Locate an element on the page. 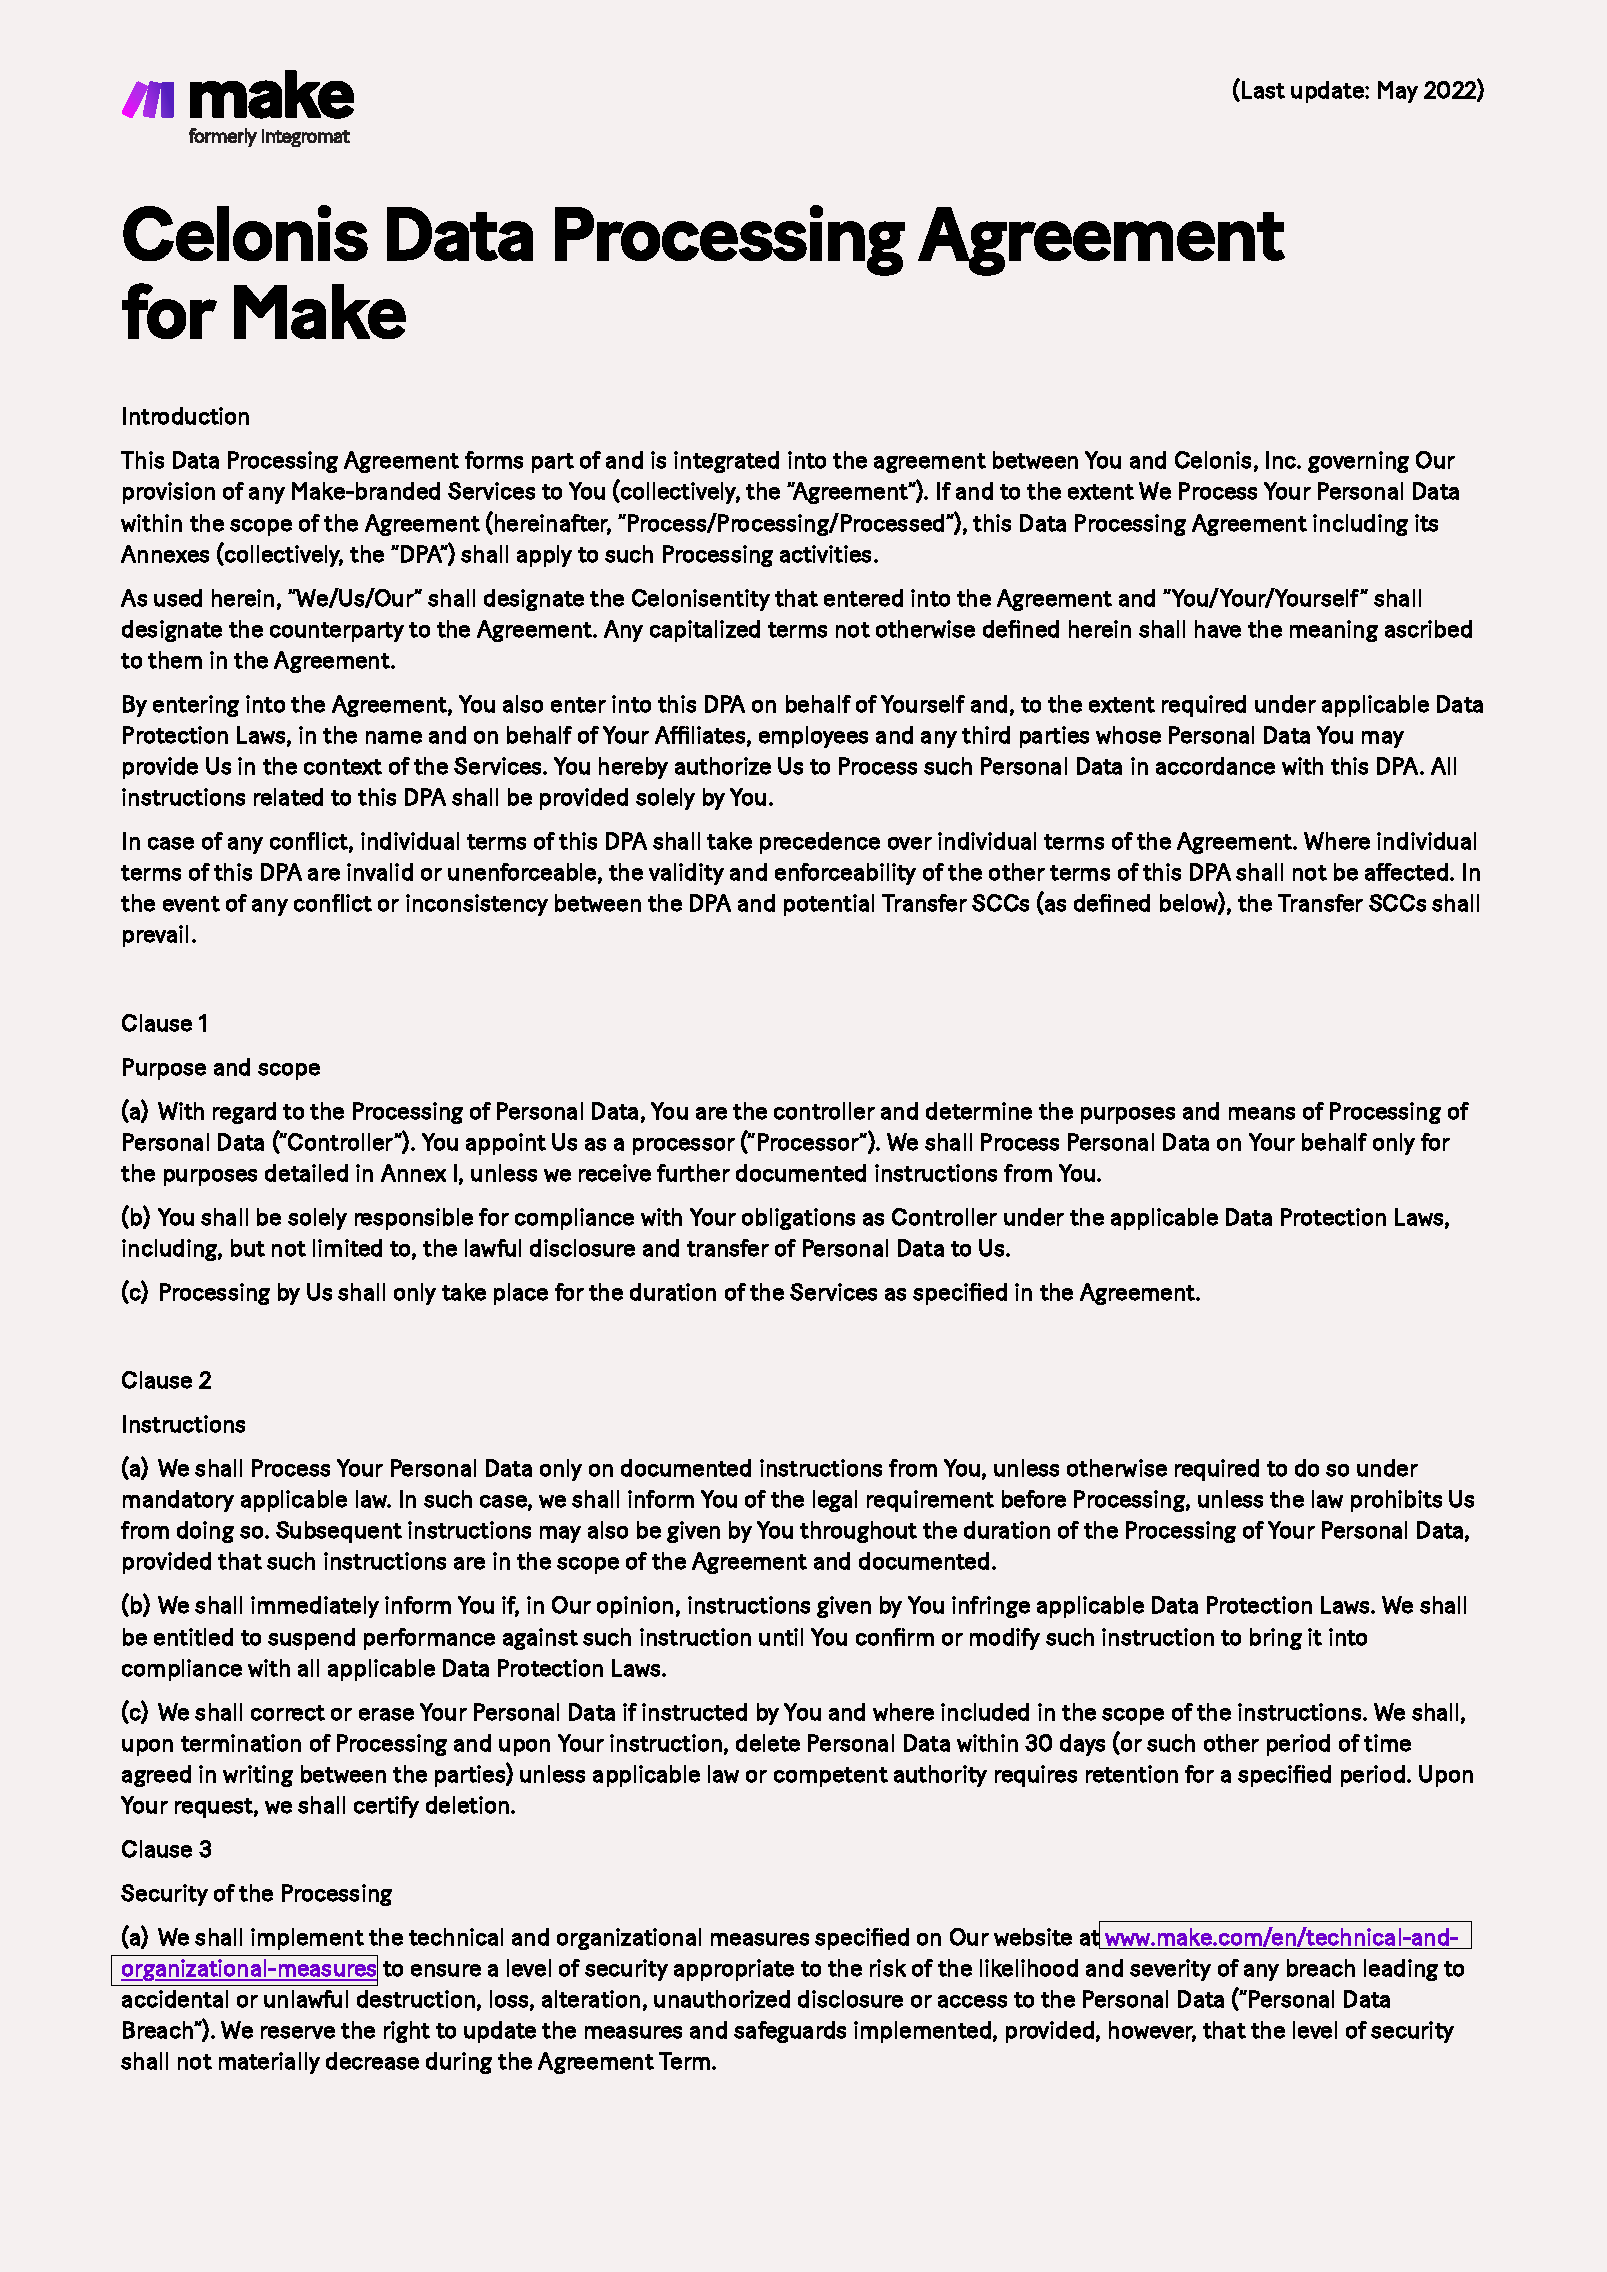 The height and width of the page is (2272, 1607). severity is located at coordinates (1170, 1970).
